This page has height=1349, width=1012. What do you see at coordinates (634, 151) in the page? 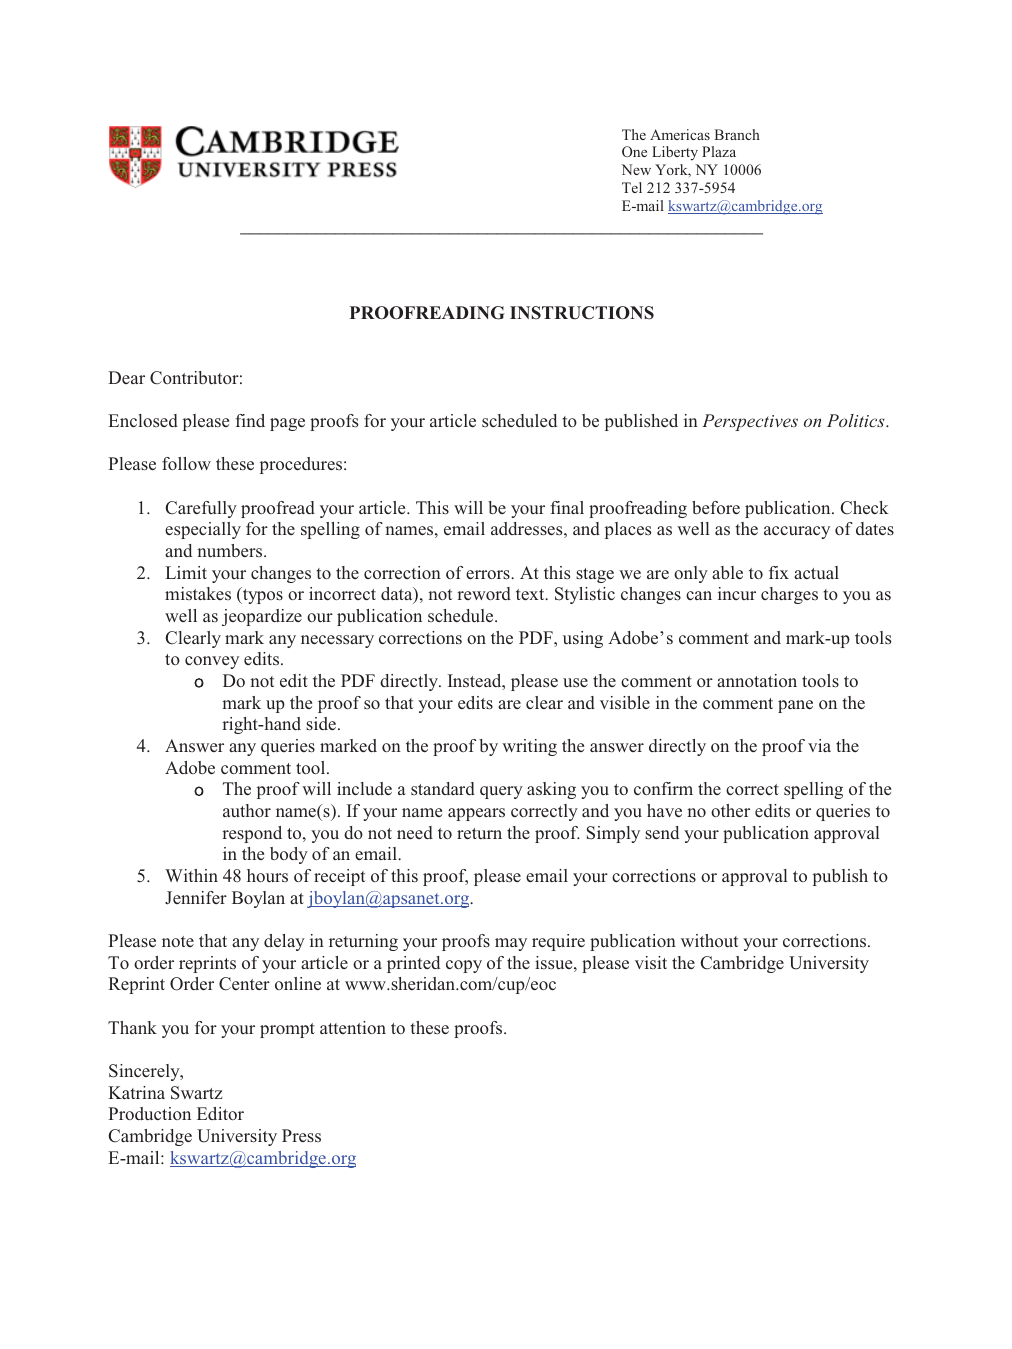
I see `One` at bounding box center [634, 151].
